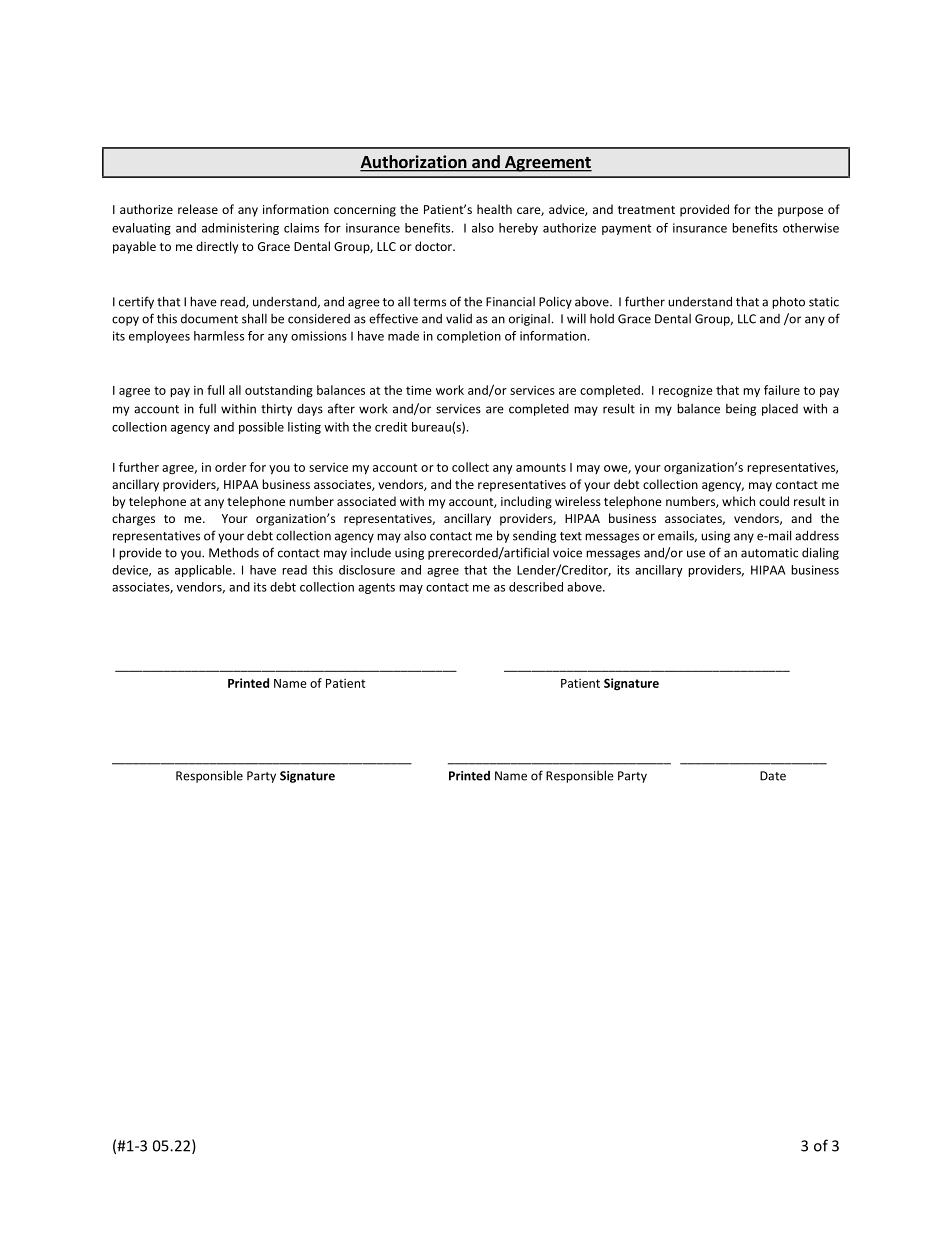  I want to click on health, so click(494, 209).
